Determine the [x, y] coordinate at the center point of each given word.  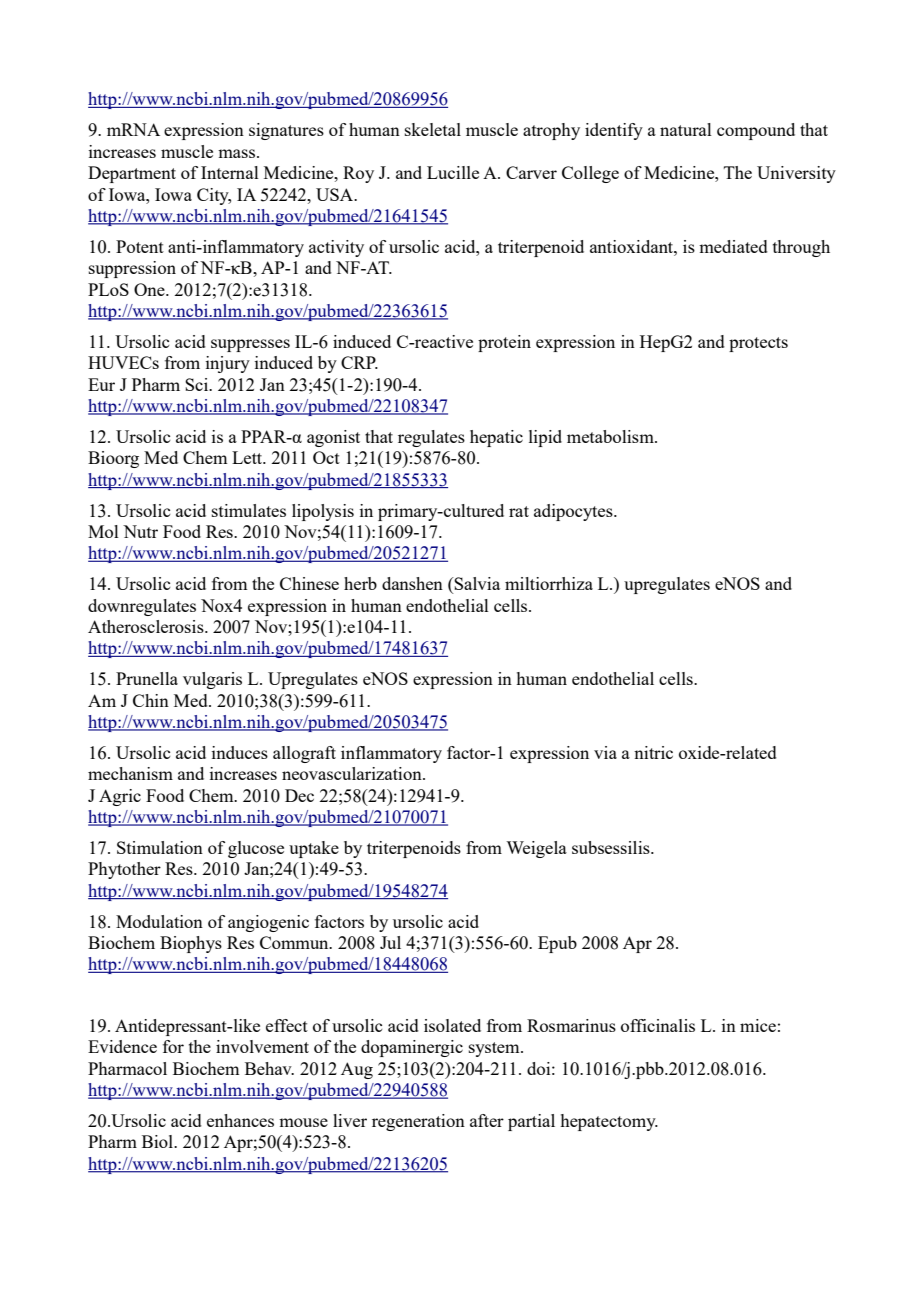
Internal [230, 172]
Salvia [476, 585]
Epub [557, 944]
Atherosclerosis [147, 626]
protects [758, 344]
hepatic [496, 438]
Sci [198, 384]
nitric [653, 752]
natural [686, 129]
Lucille [453, 172]
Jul [390, 942]
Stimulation [160, 847]
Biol [159, 1141]
